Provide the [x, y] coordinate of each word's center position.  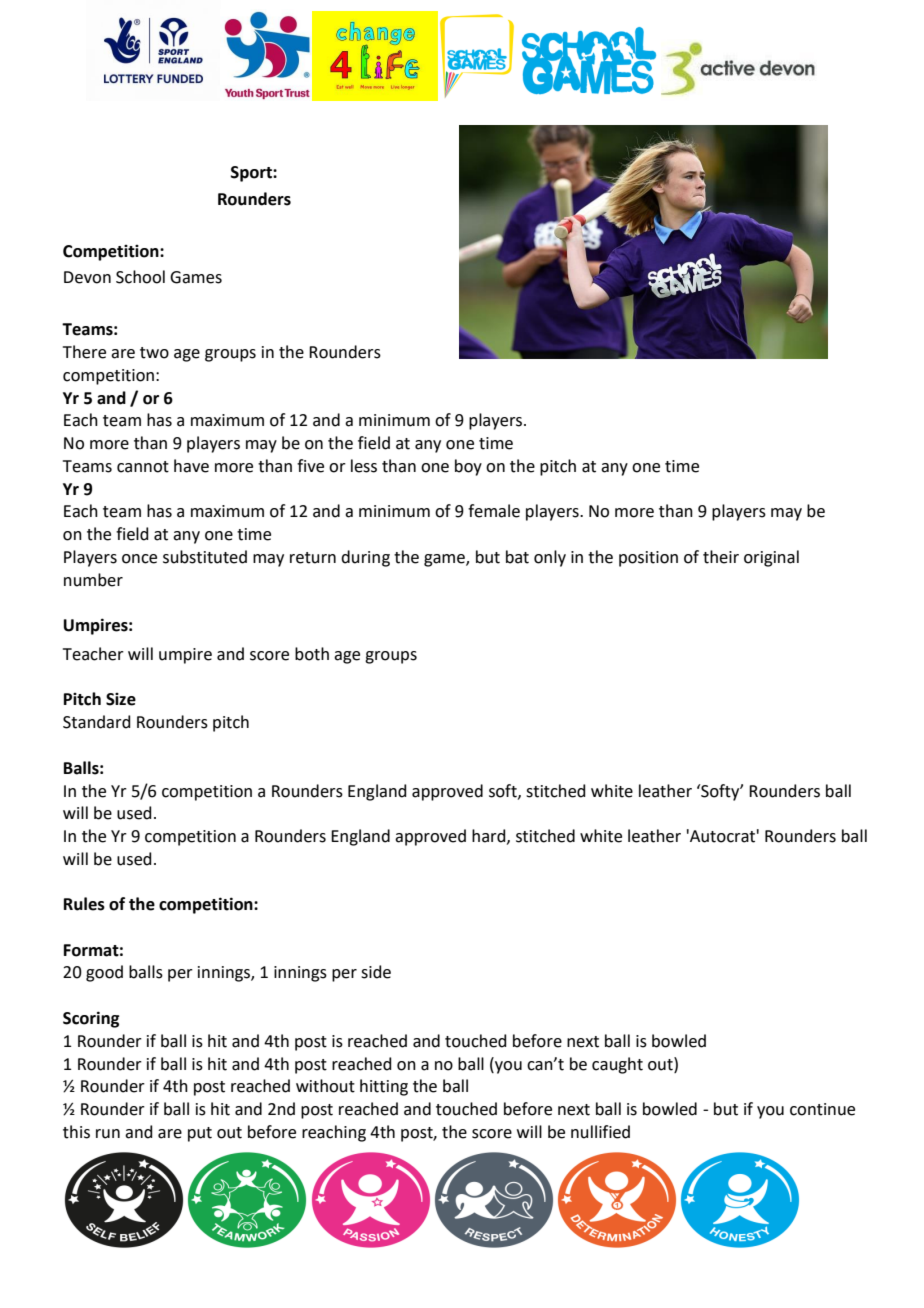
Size [121, 699]
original [771, 558]
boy [468, 467]
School [140, 277]
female [494, 511]
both [312, 654]
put [200, 1134]
